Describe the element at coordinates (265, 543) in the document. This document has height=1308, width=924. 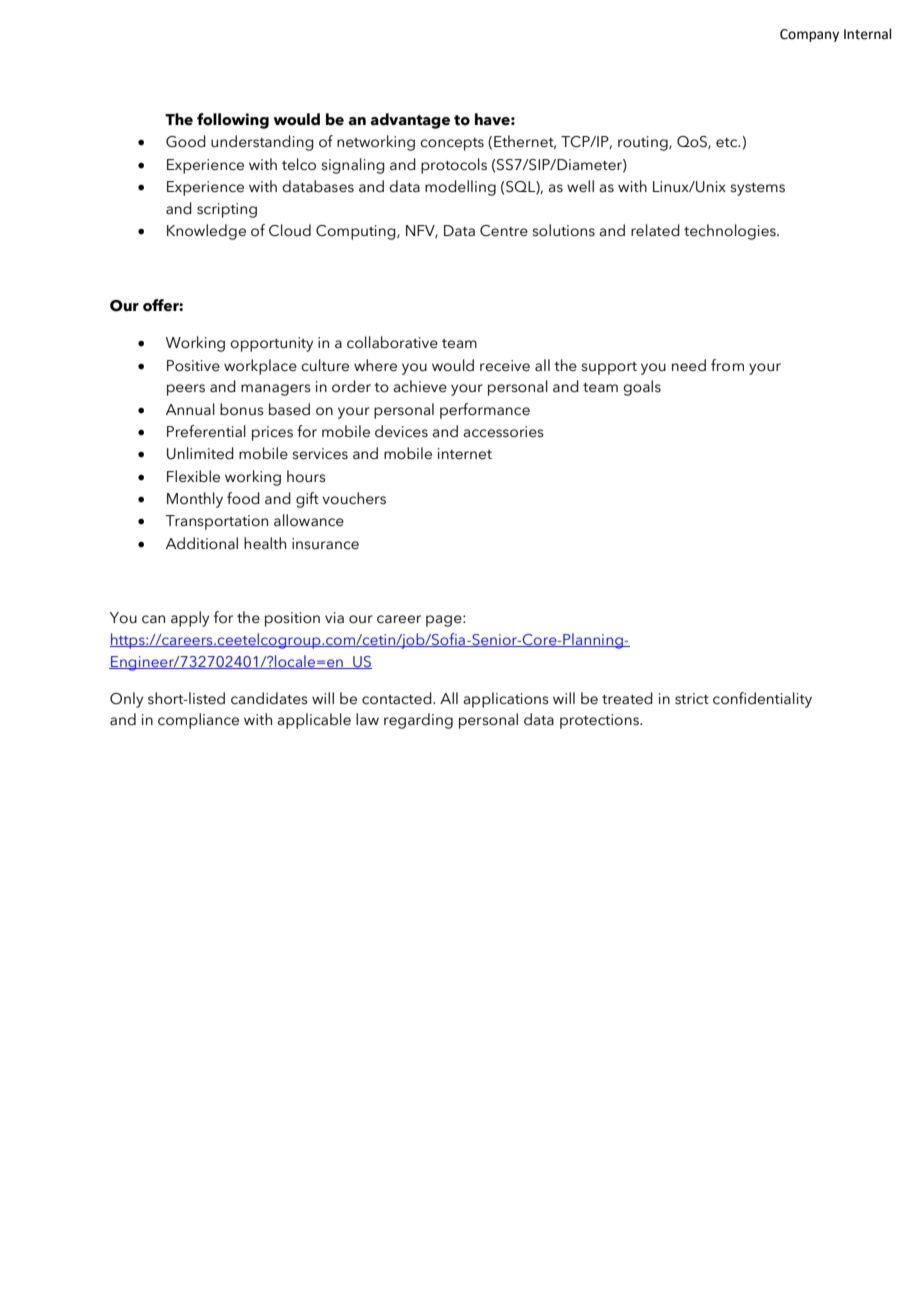
I see `health` at that location.
